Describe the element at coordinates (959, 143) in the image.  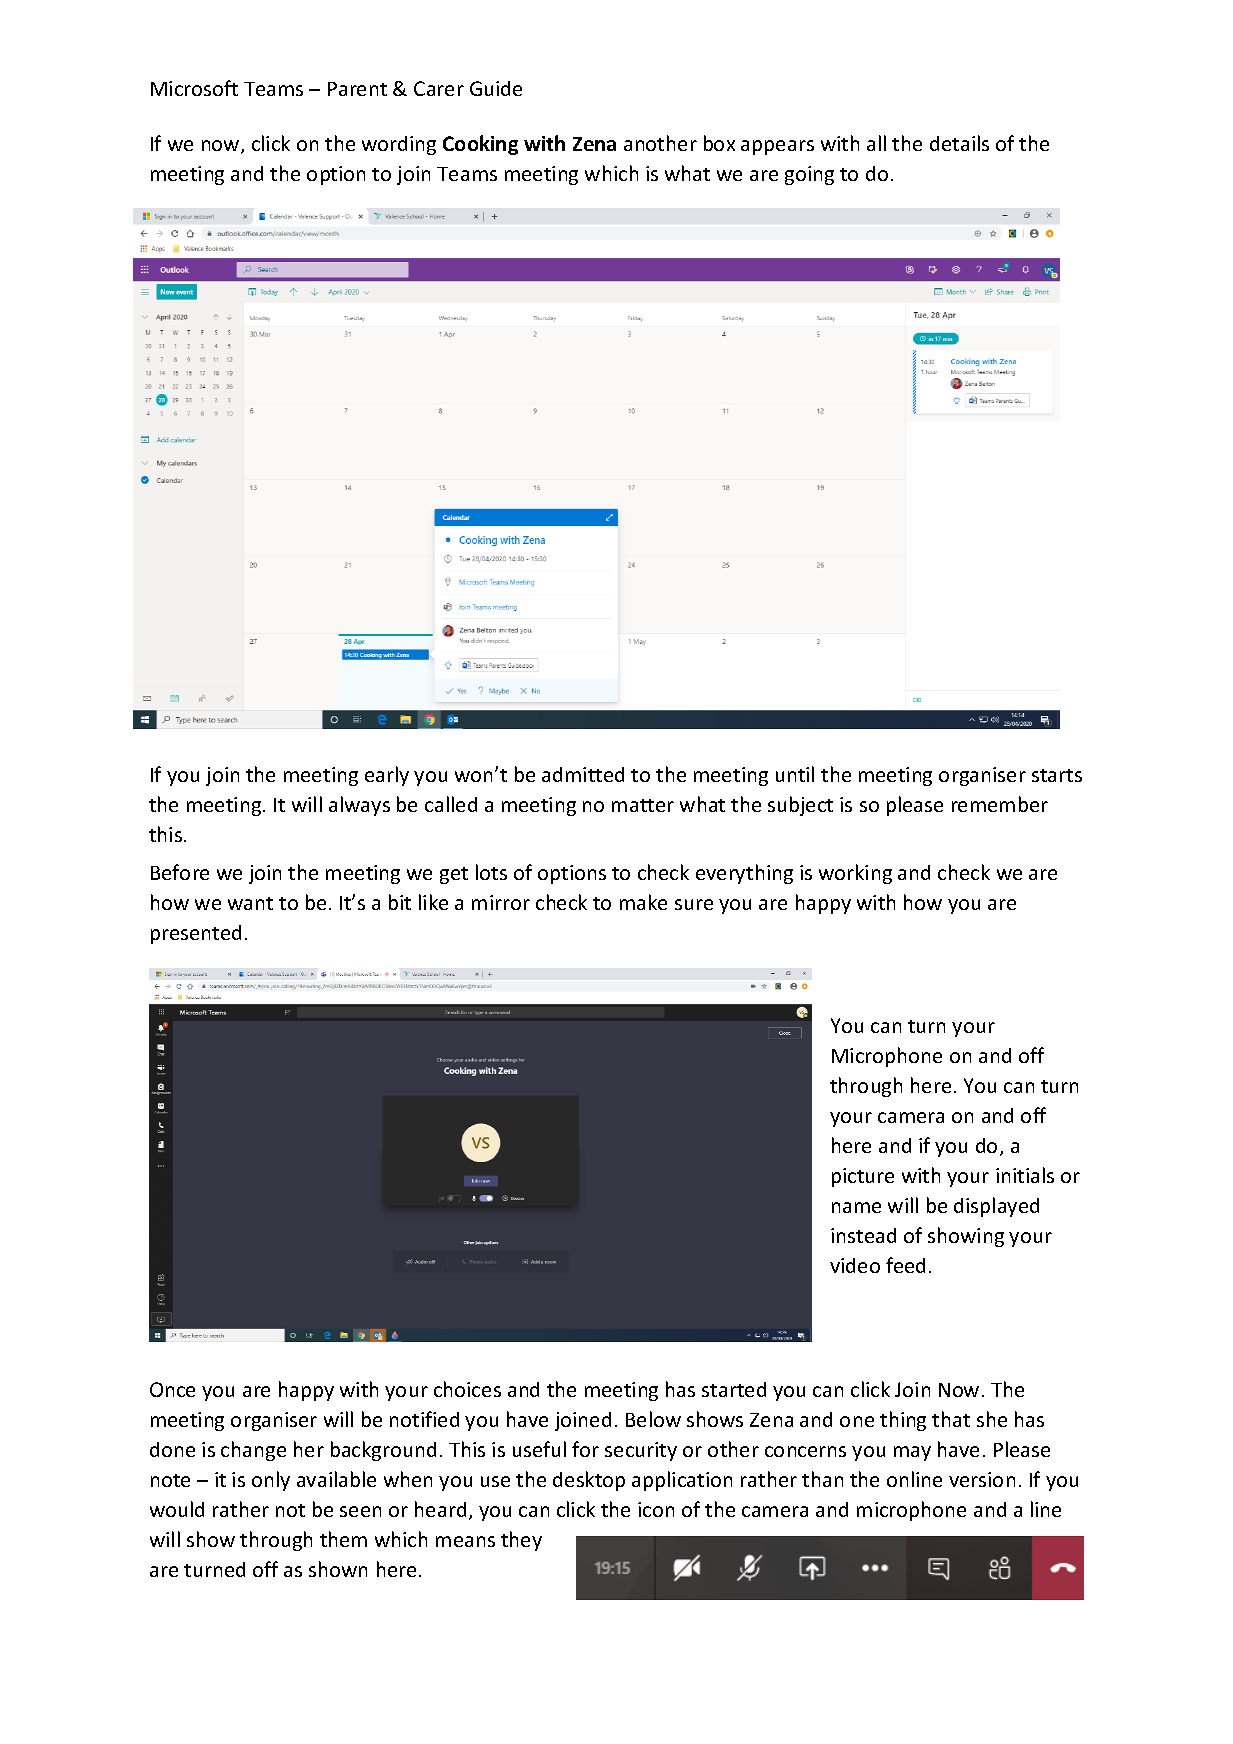
I see `details` at that location.
